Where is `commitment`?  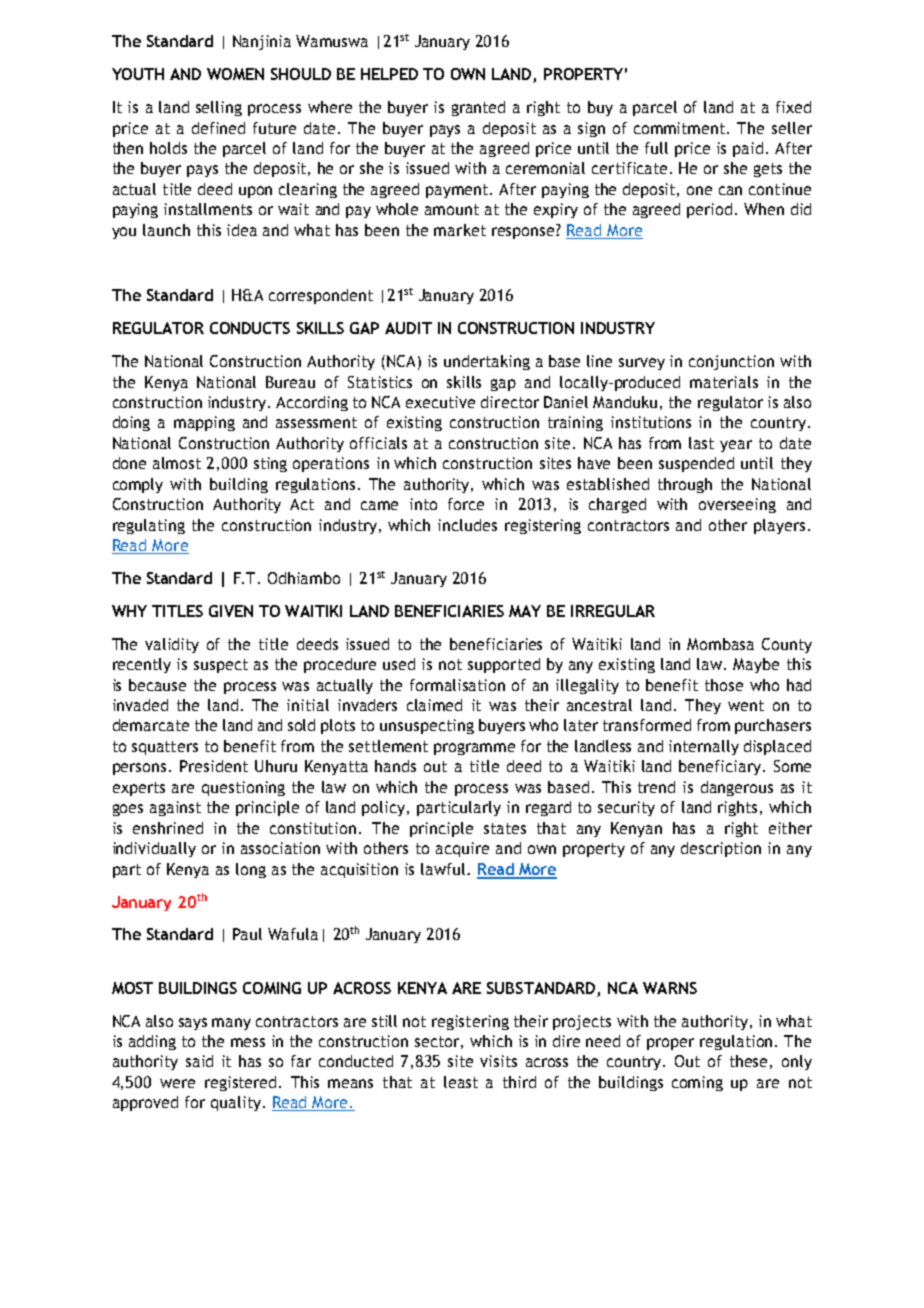 commitment is located at coordinates (681, 128).
